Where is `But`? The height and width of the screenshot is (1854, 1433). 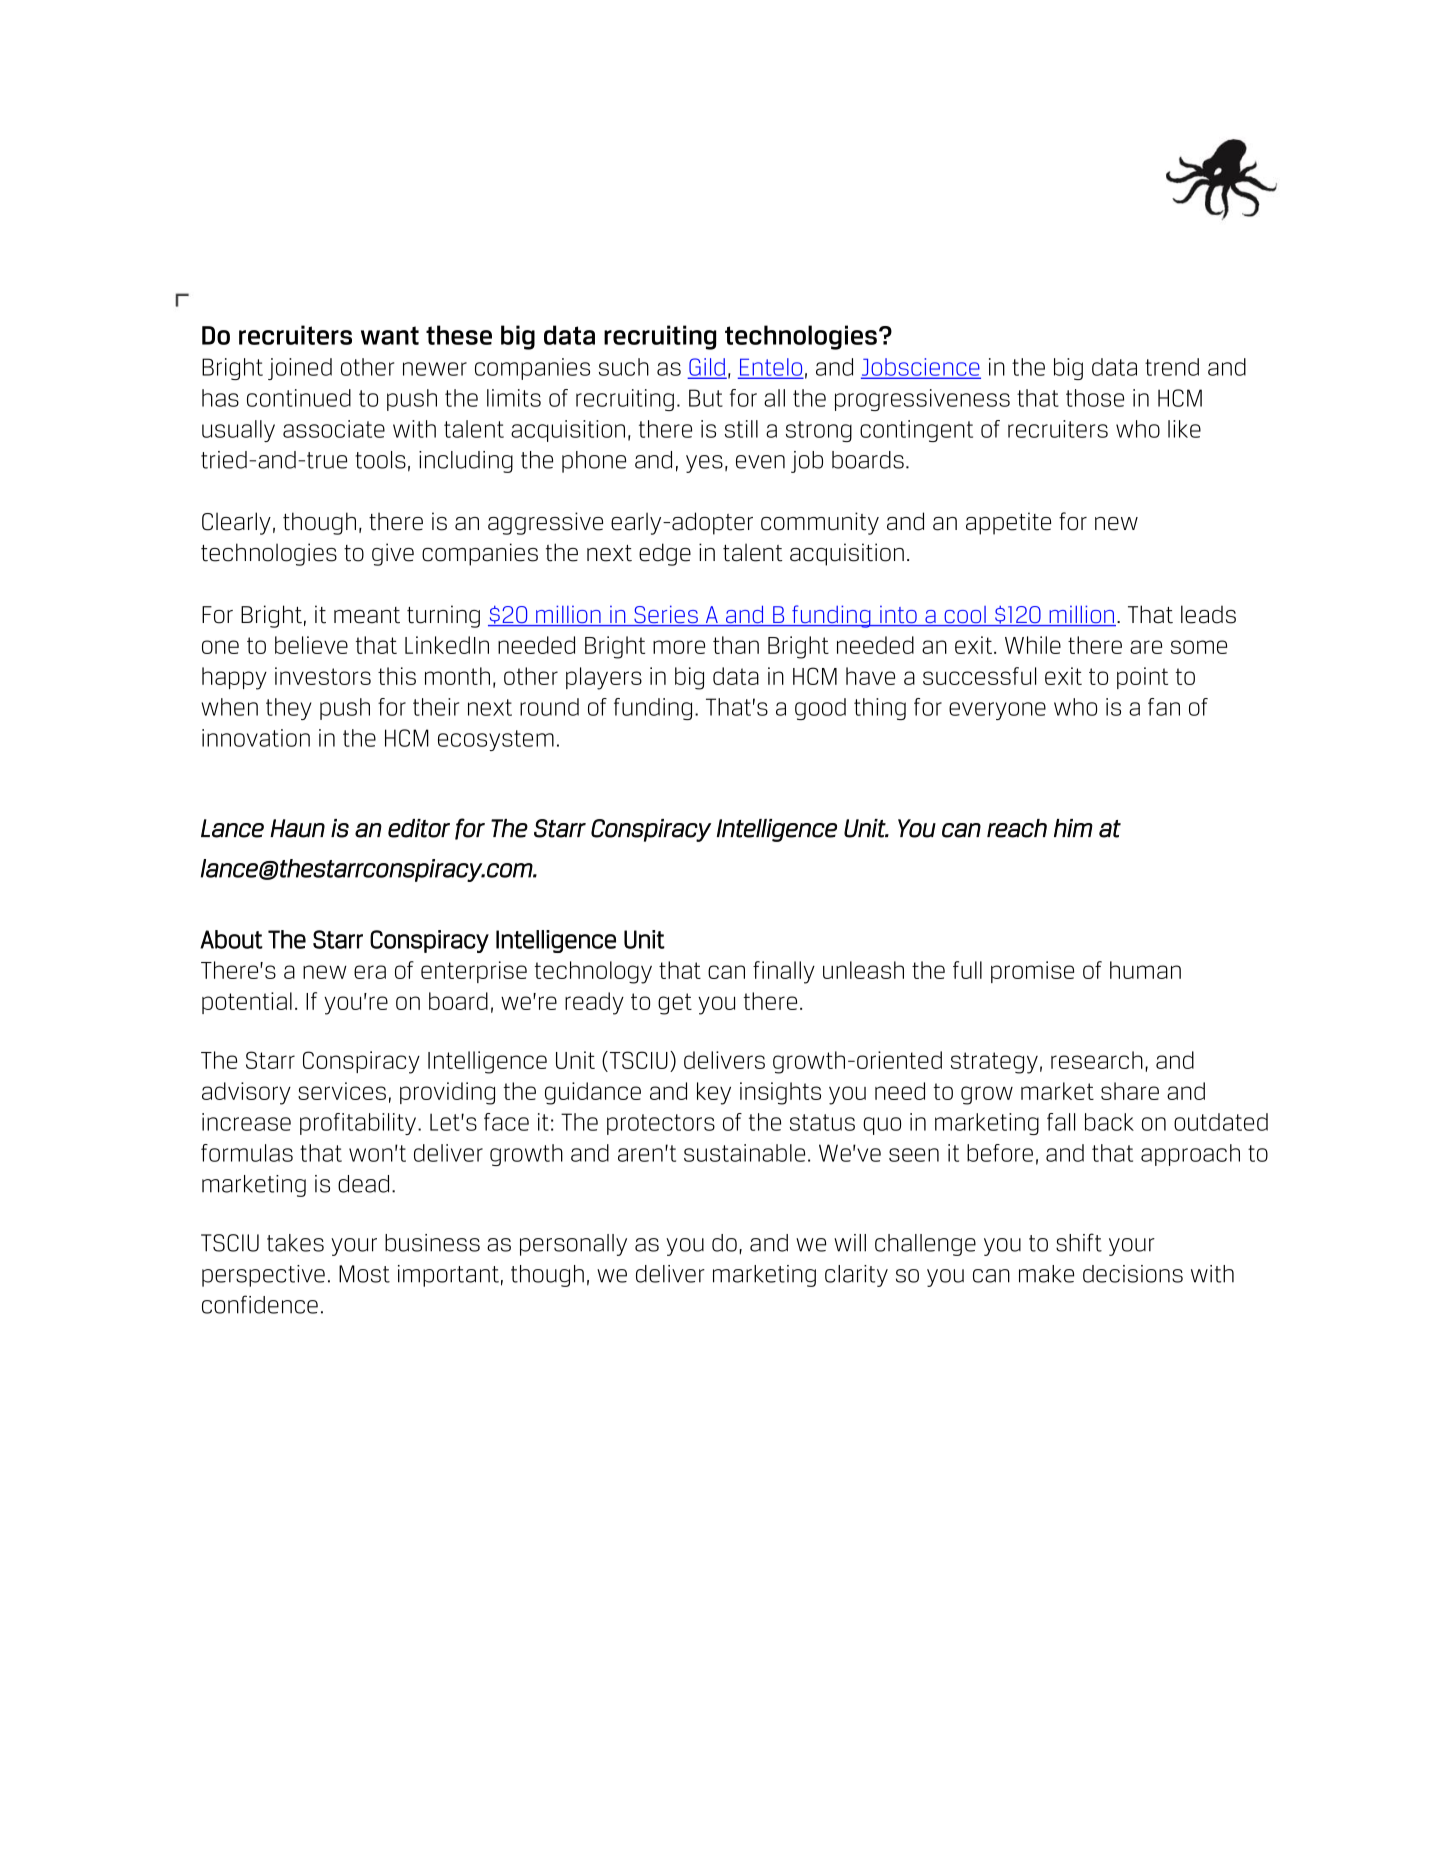 But is located at coordinates (706, 398).
